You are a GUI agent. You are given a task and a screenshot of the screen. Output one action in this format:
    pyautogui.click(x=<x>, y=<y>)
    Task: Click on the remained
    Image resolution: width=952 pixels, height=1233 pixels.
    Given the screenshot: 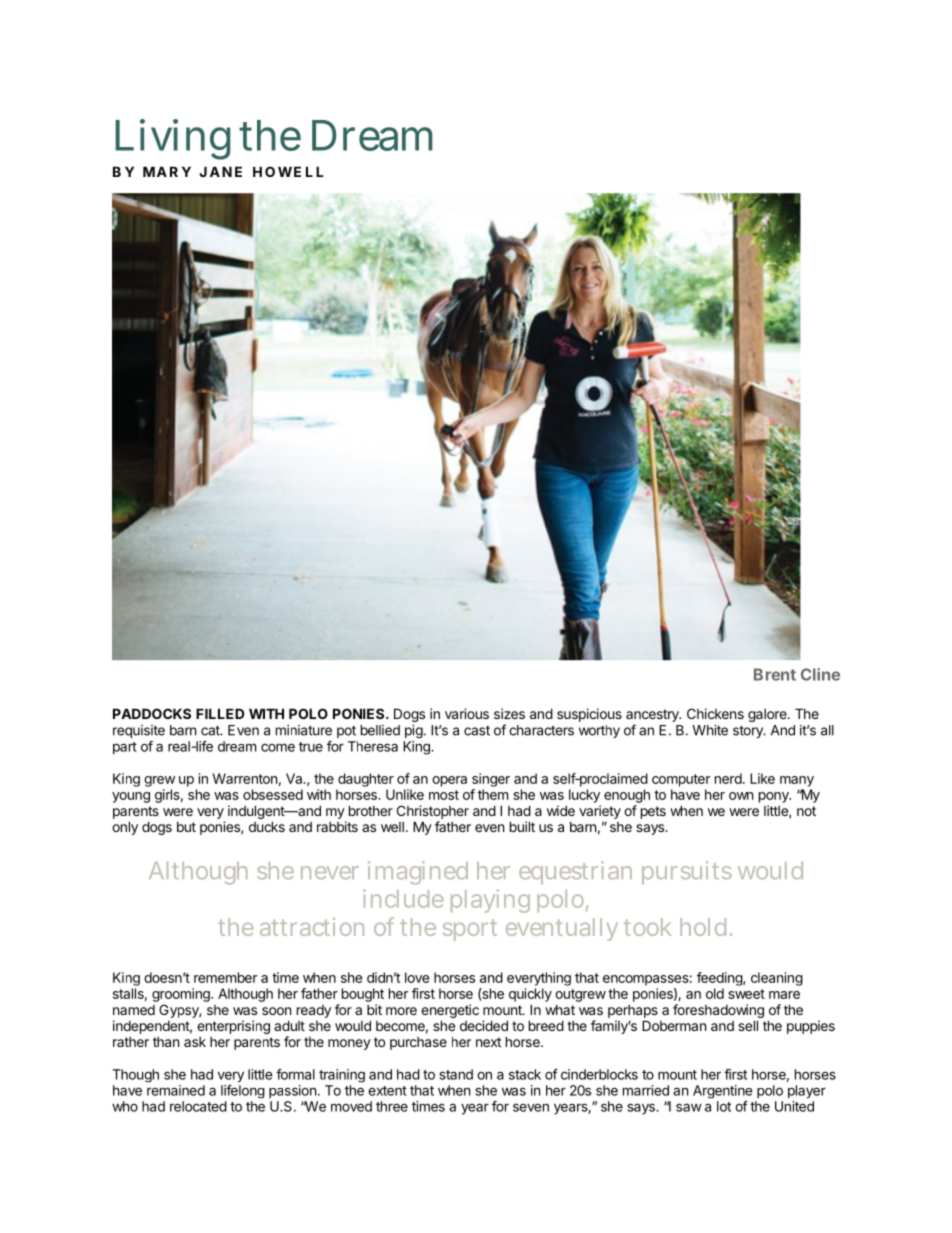 What is the action you would take?
    pyautogui.click(x=176, y=1090)
